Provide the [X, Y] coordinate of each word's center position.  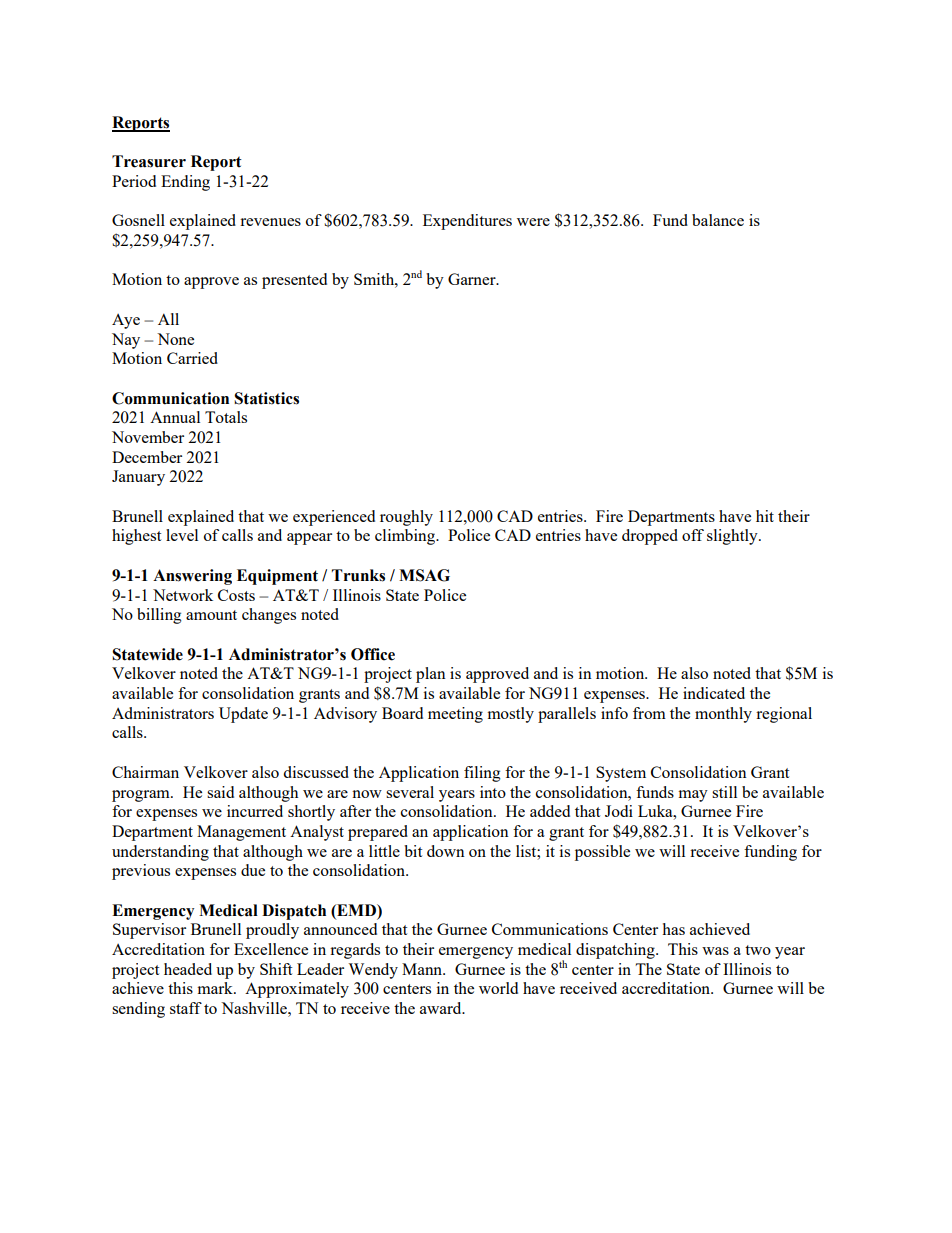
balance [718, 220]
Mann [423, 969]
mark [216, 988]
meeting [455, 715]
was [715, 951]
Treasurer [149, 161]
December [147, 457]
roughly [406, 518]
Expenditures [467, 222]
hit [765, 516]
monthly [723, 715]
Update [243, 715]
